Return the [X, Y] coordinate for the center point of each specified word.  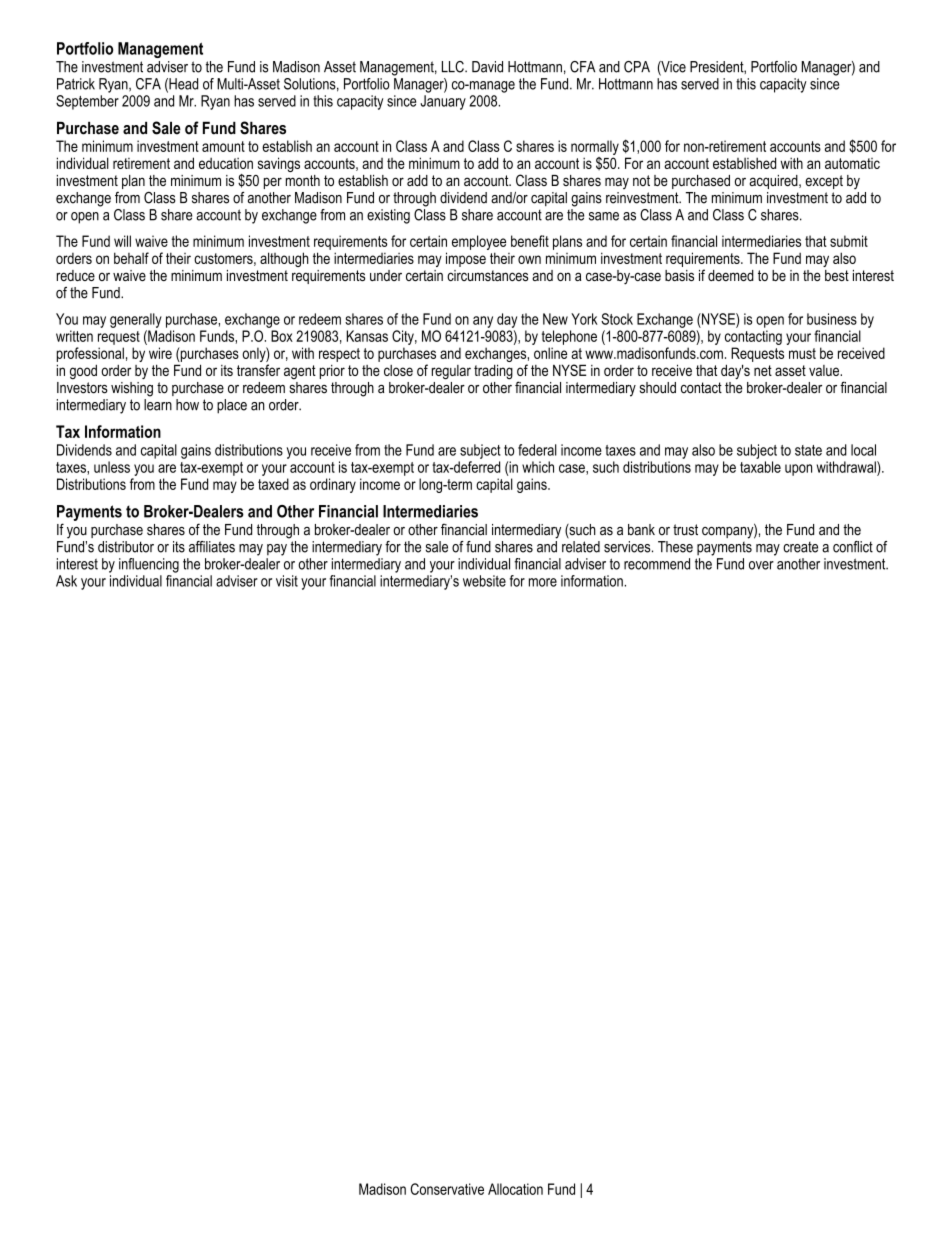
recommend [657, 564]
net [763, 370]
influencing [149, 565]
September [87, 101]
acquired [774, 182]
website [484, 581]
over [761, 565]
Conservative [447, 1189]
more [543, 582]
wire [160, 353]
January [443, 102]
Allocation [515, 1189]
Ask [66, 581]
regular [451, 372]
